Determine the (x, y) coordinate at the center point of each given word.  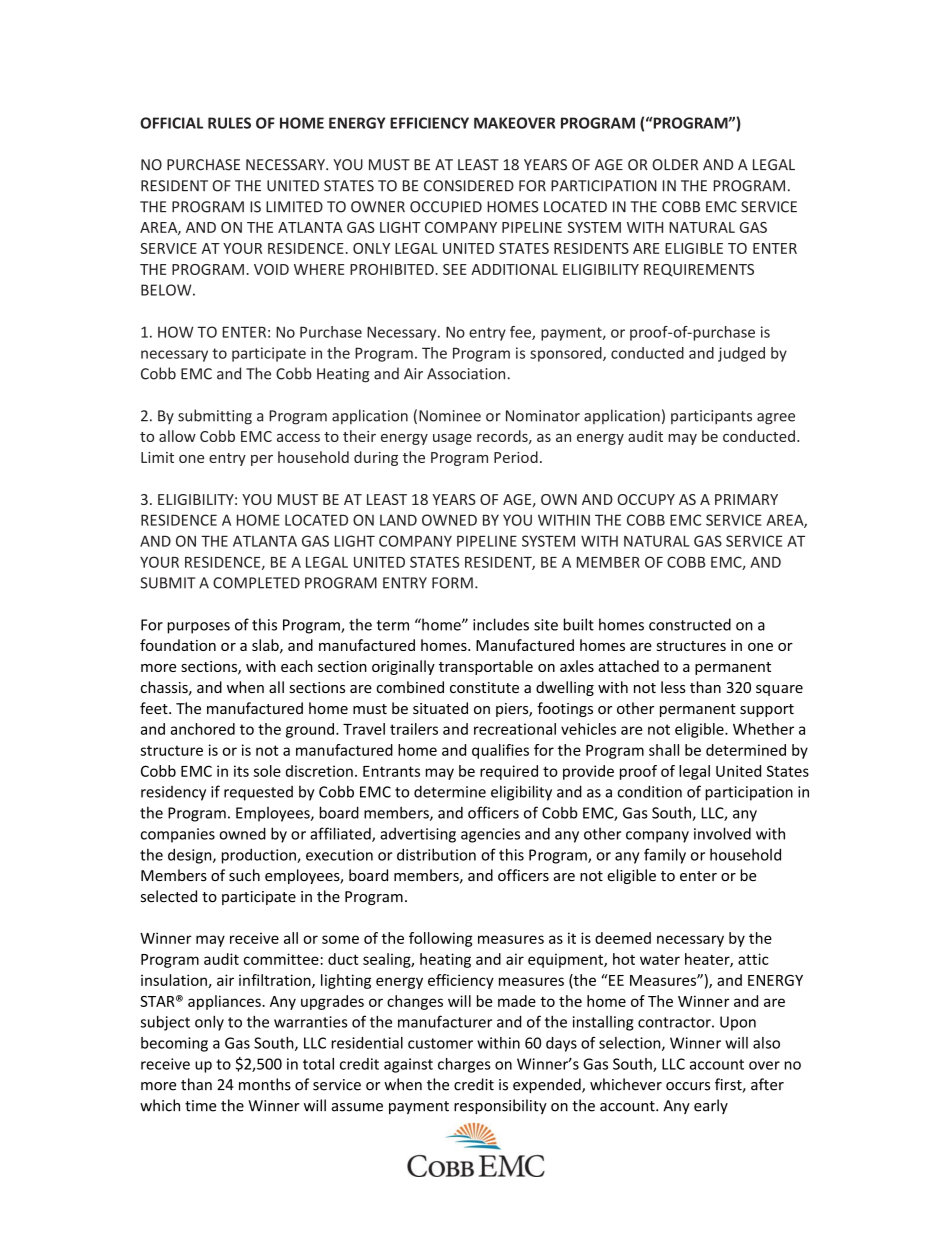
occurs (688, 1086)
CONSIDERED (469, 186)
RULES (229, 123)
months (265, 1084)
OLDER (675, 165)
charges (464, 1065)
